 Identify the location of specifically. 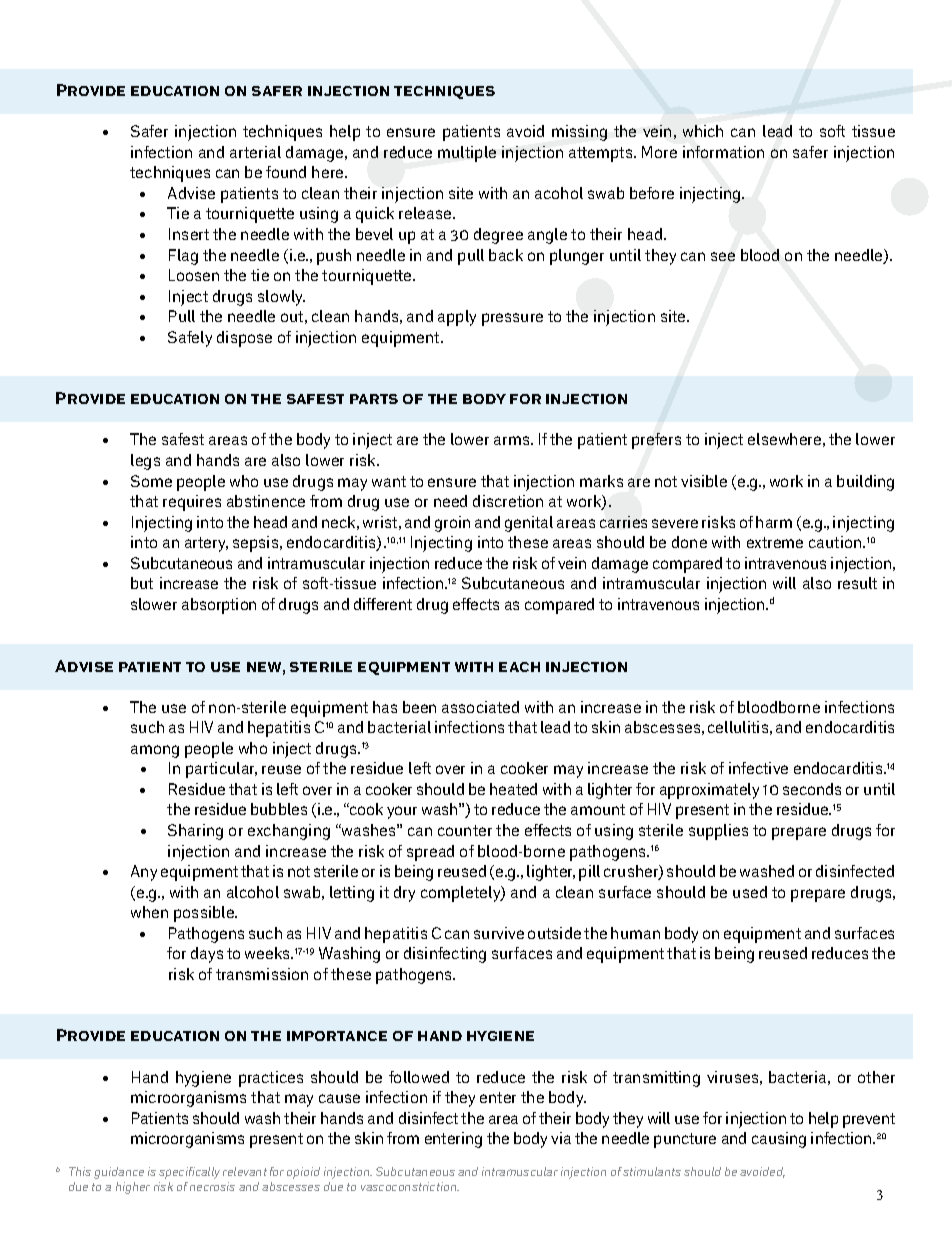
(189, 1173).
